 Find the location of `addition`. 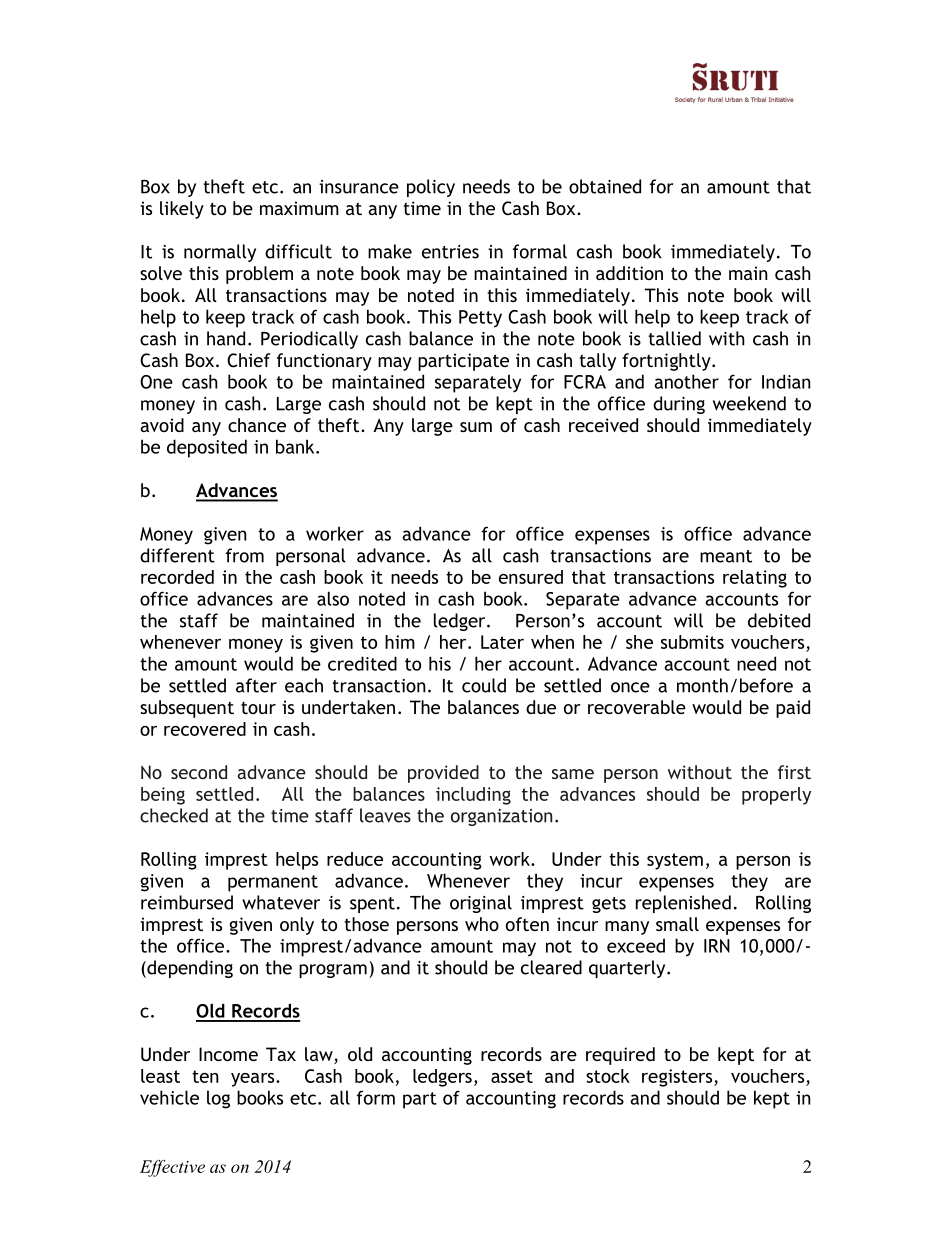

addition is located at coordinates (629, 273).
